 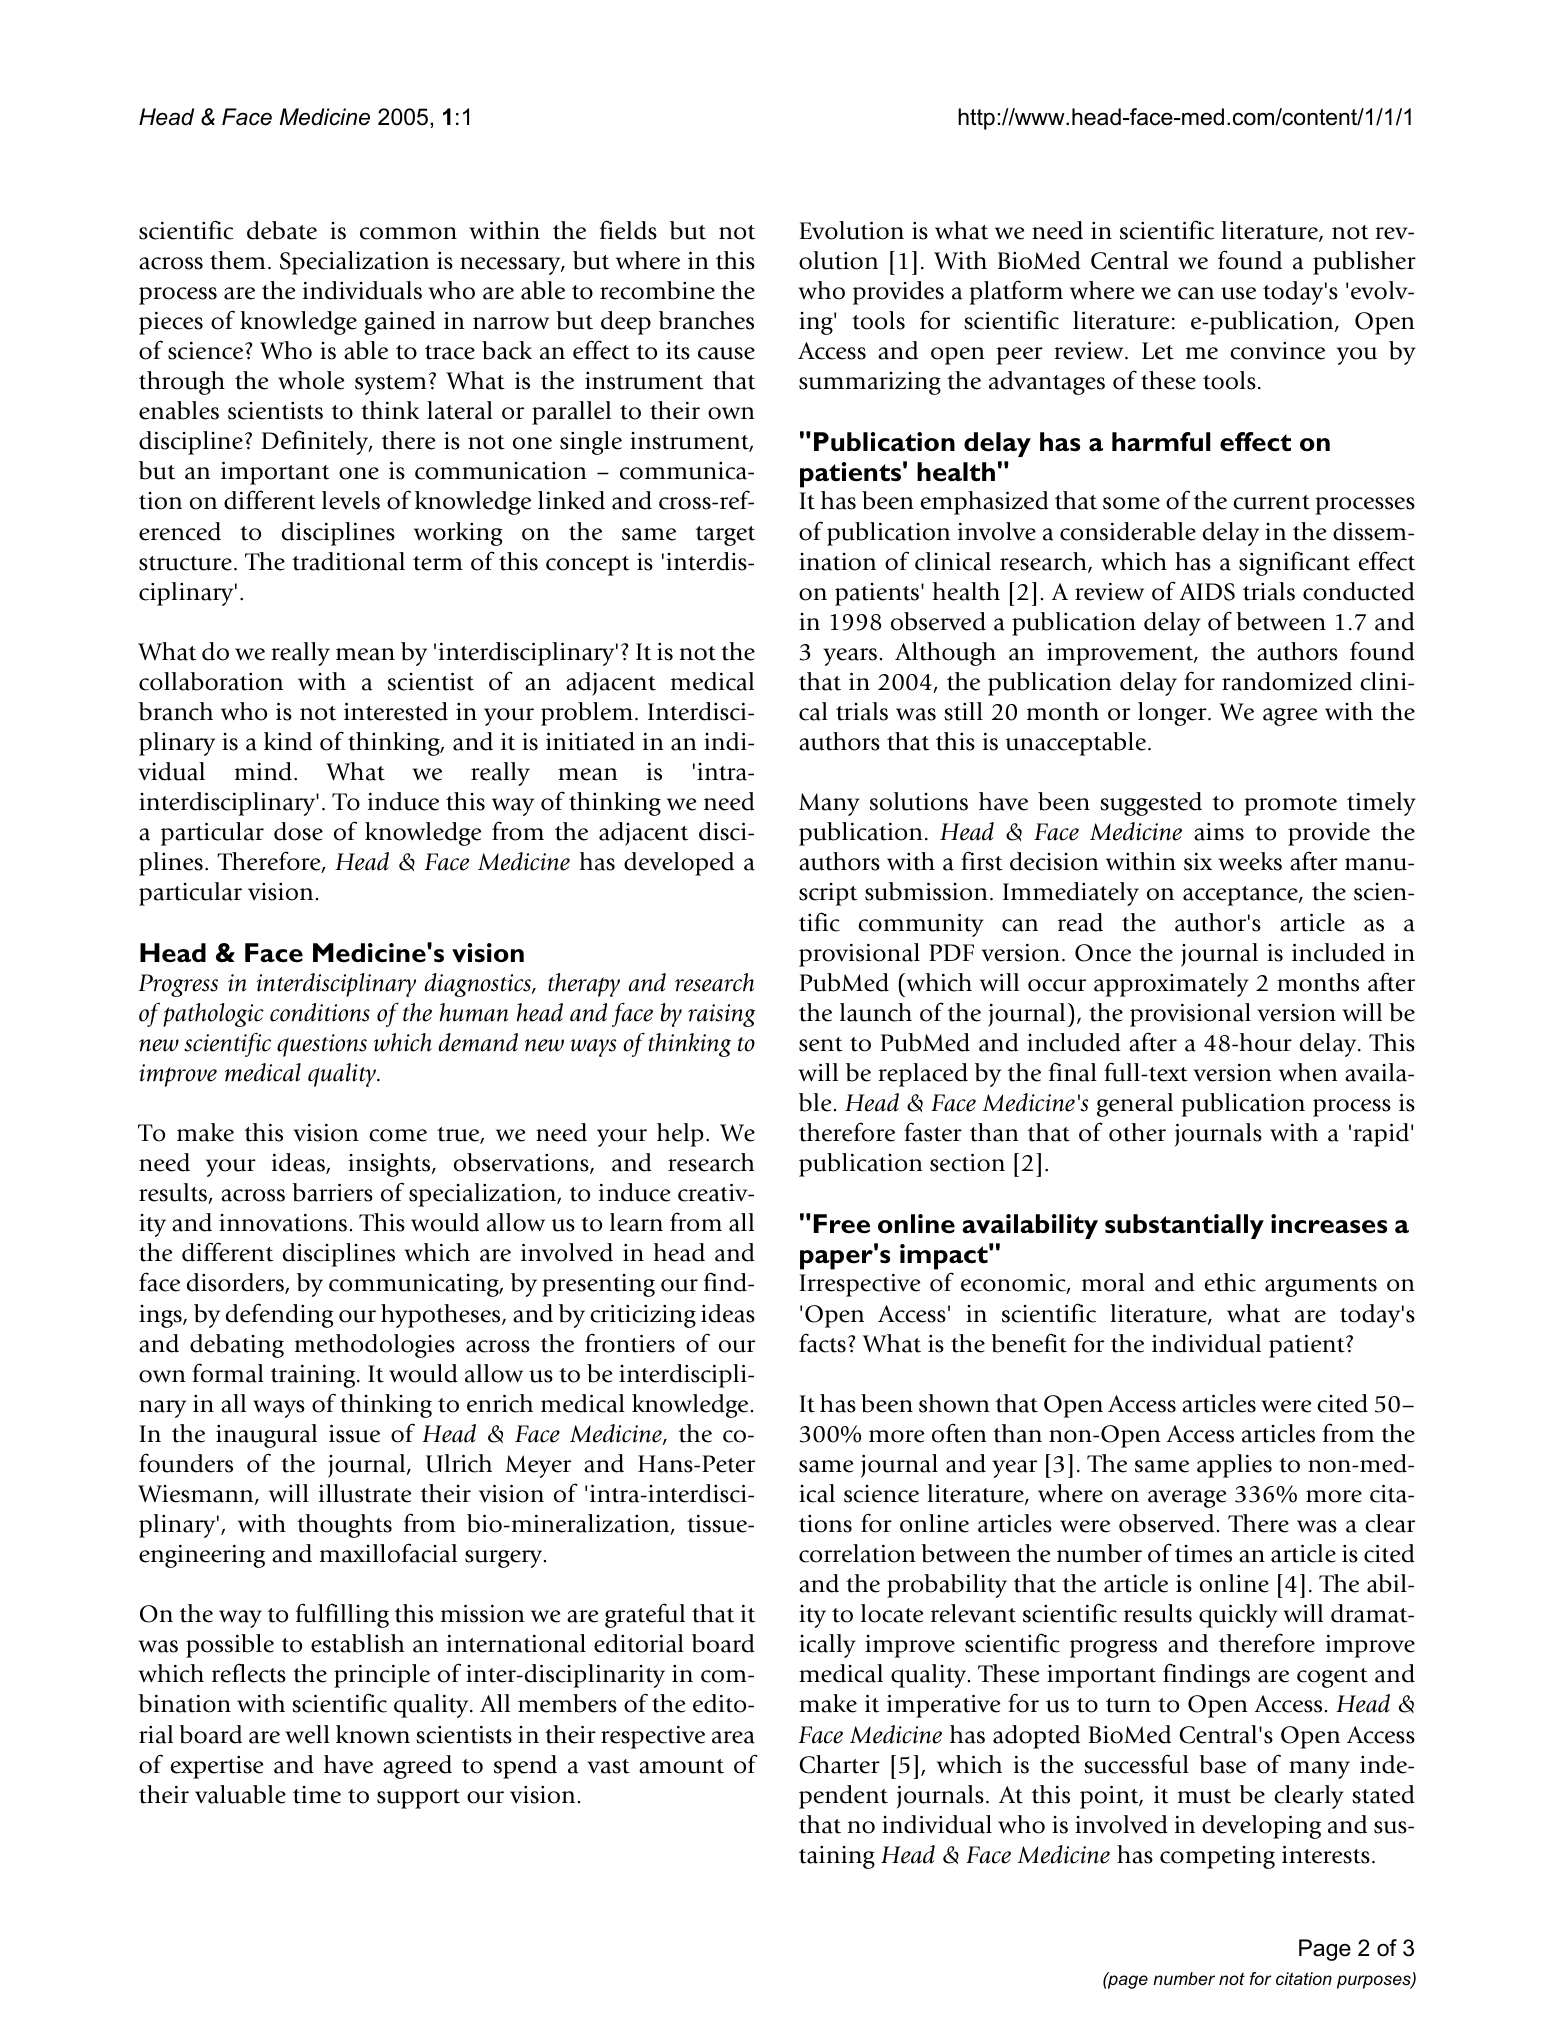 I want to click on facts, so click(x=822, y=1343).
